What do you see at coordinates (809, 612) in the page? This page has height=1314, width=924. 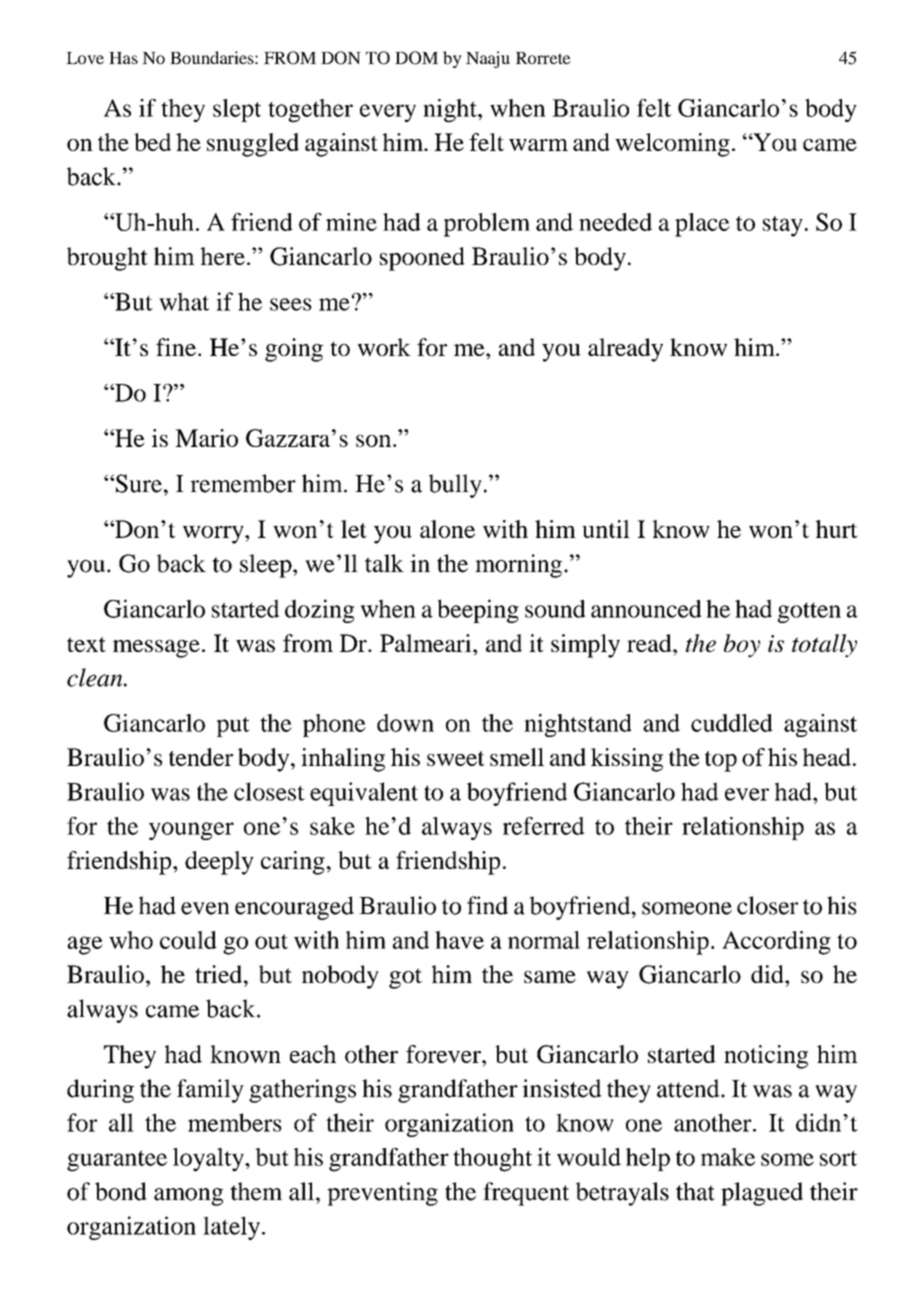 I see `gotten` at bounding box center [809, 612].
